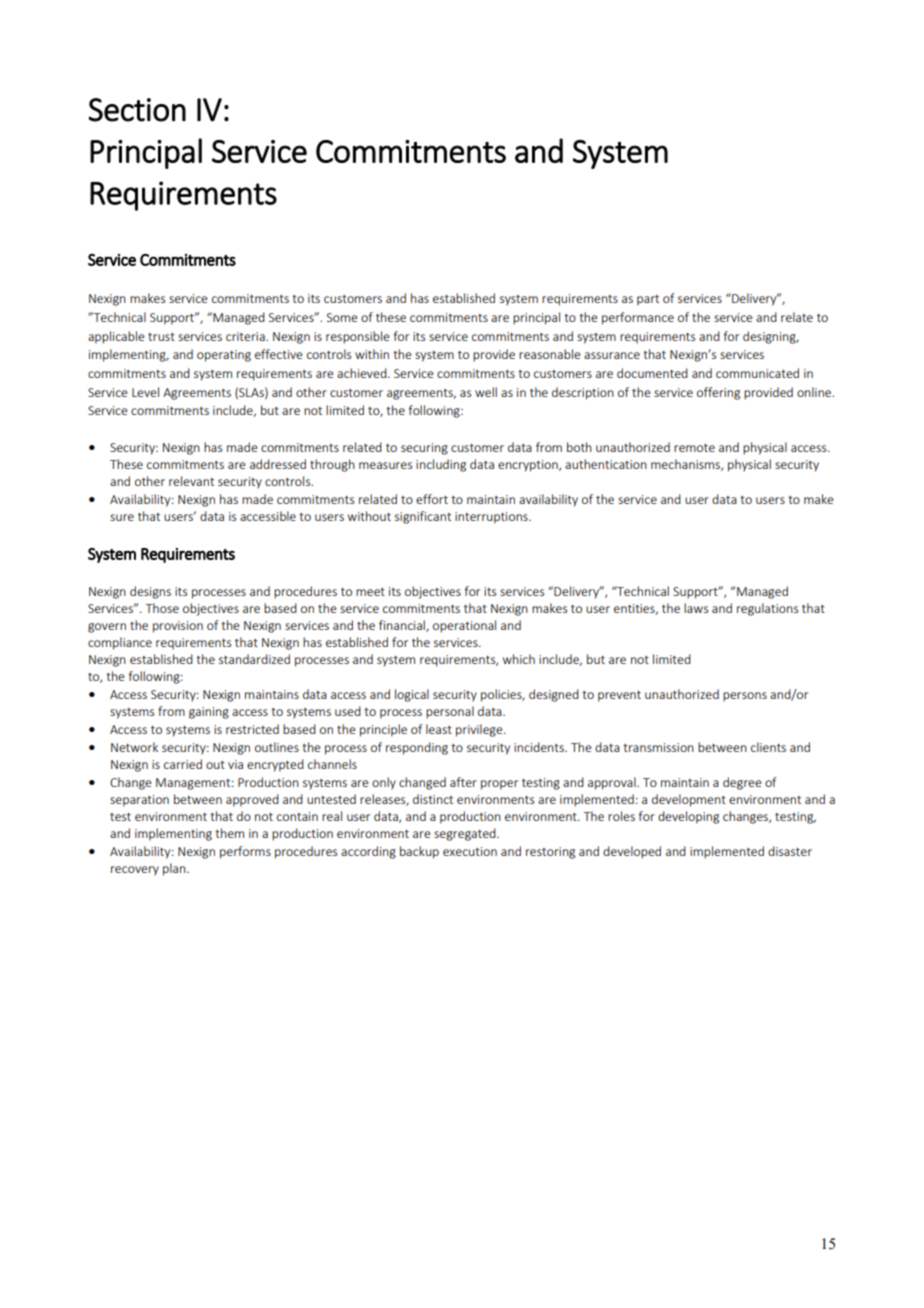 The image size is (924, 1308). Describe the element at coordinates (191, 481) in the screenshot. I see `relevant` at that location.
